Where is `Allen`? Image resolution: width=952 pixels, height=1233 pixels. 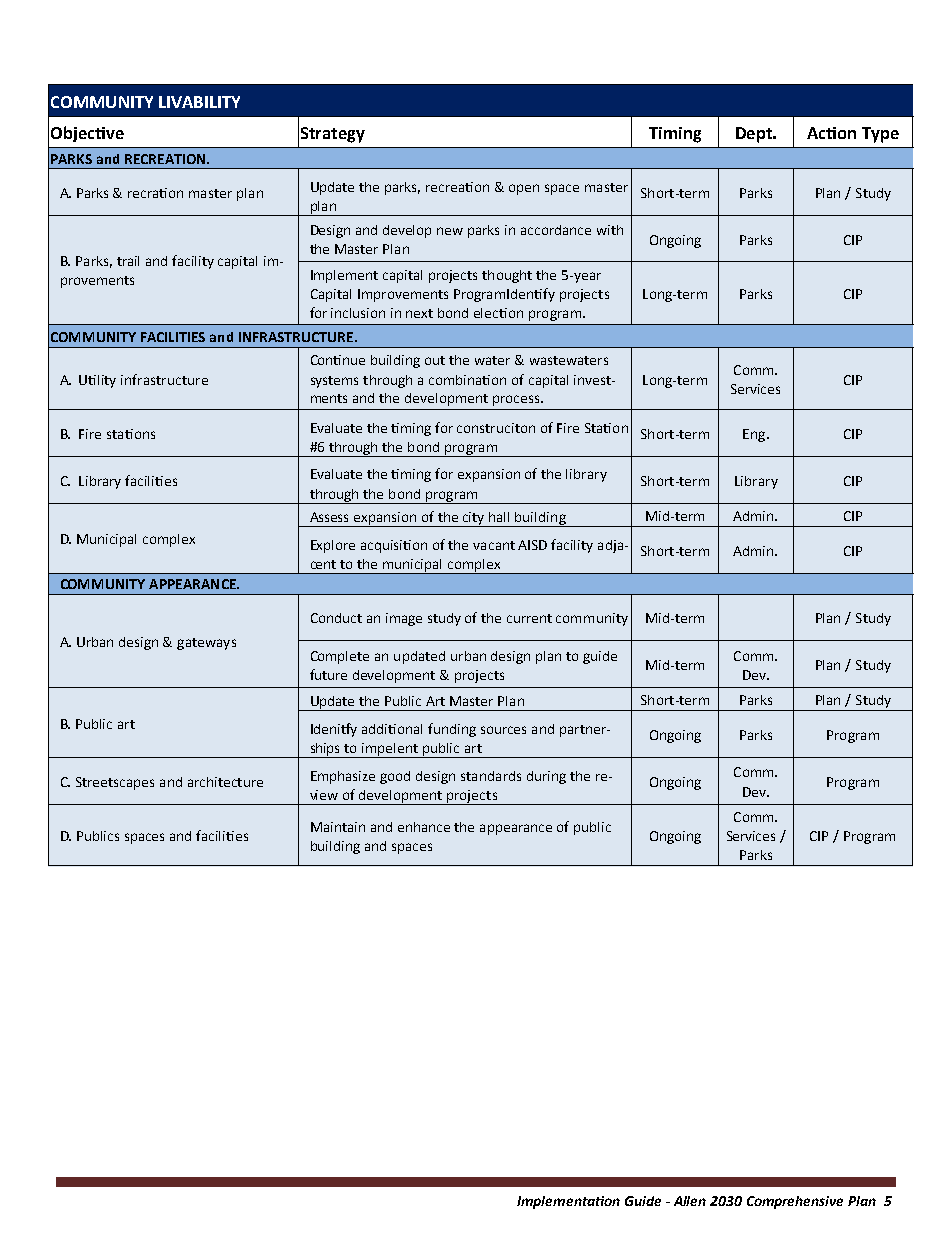 Allen is located at coordinates (690, 1201).
